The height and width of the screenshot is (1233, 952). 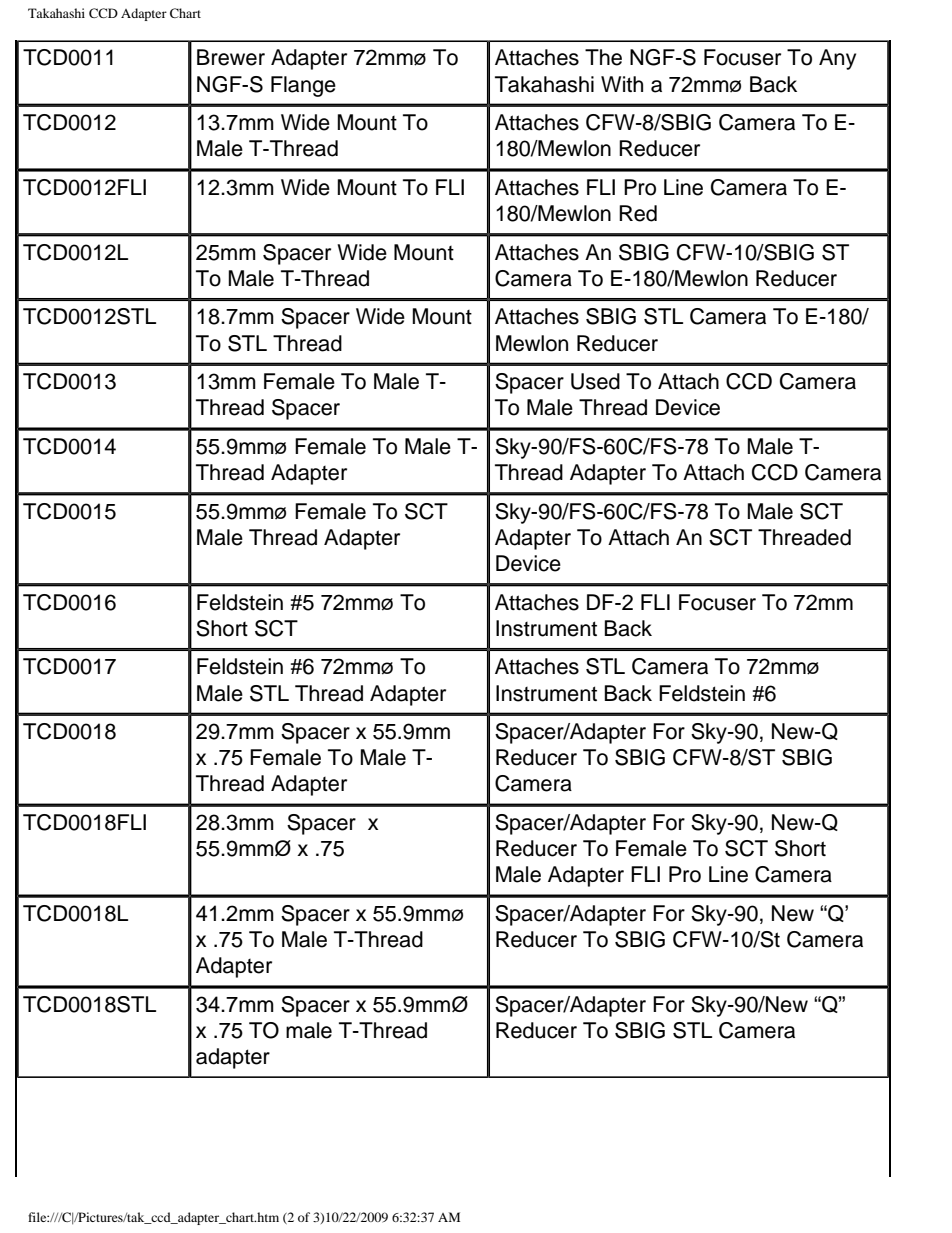 What do you see at coordinates (603, 57) in the screenshot?
I see `The` at bounding box center [603, 57].
